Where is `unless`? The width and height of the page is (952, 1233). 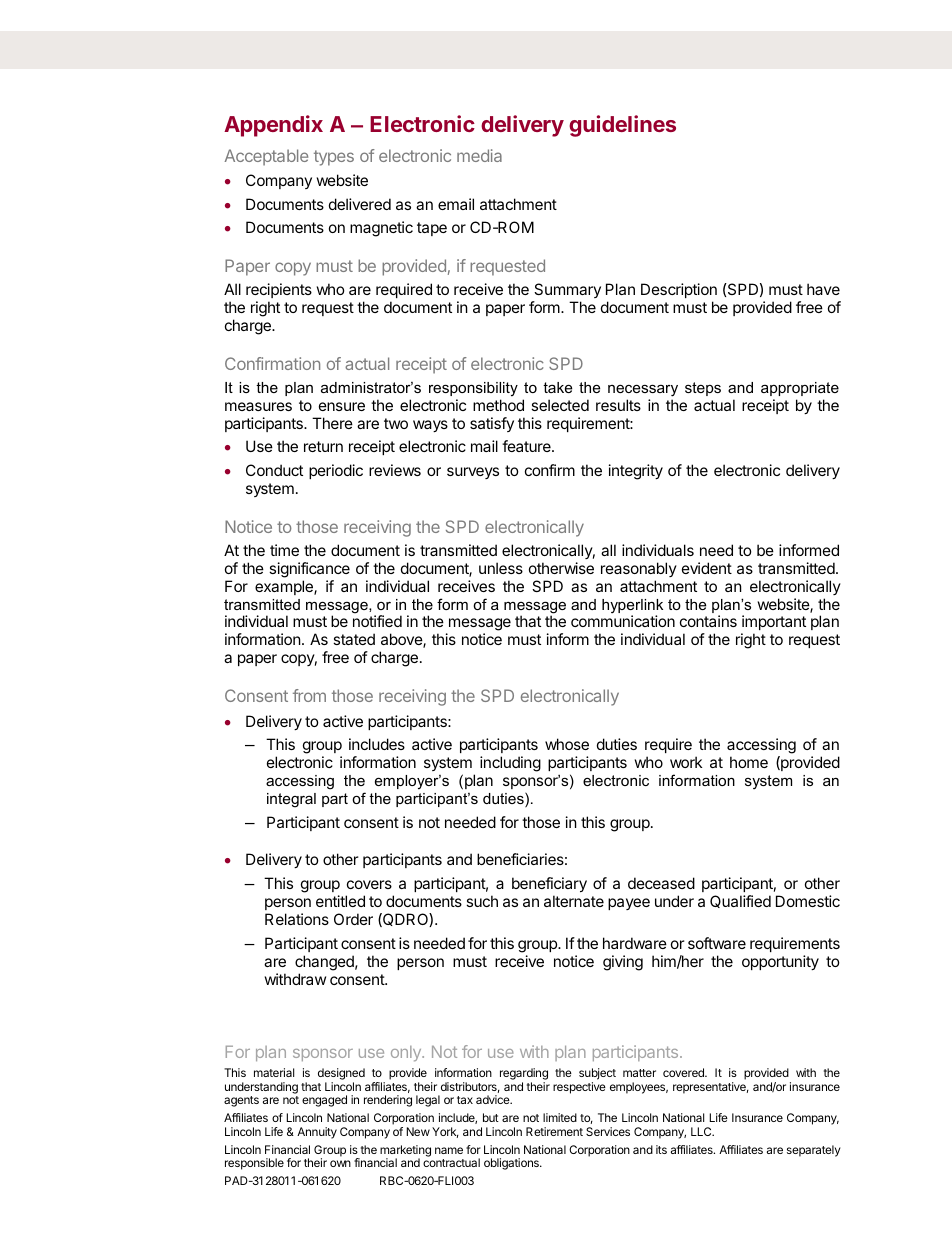 unless is located at coordinates (501, 568).
